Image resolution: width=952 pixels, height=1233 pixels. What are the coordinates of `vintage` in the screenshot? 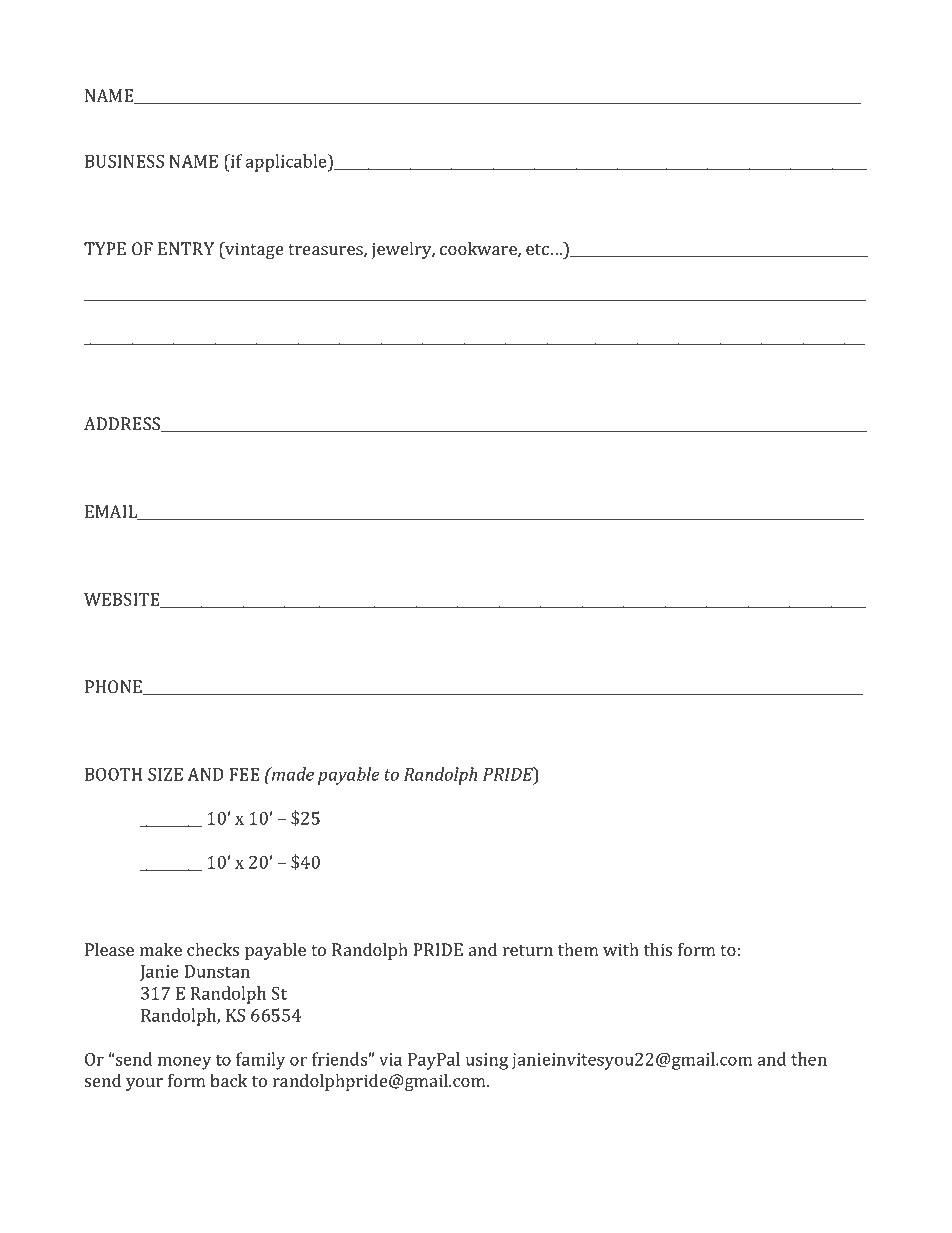 It's located at (253, 250).
